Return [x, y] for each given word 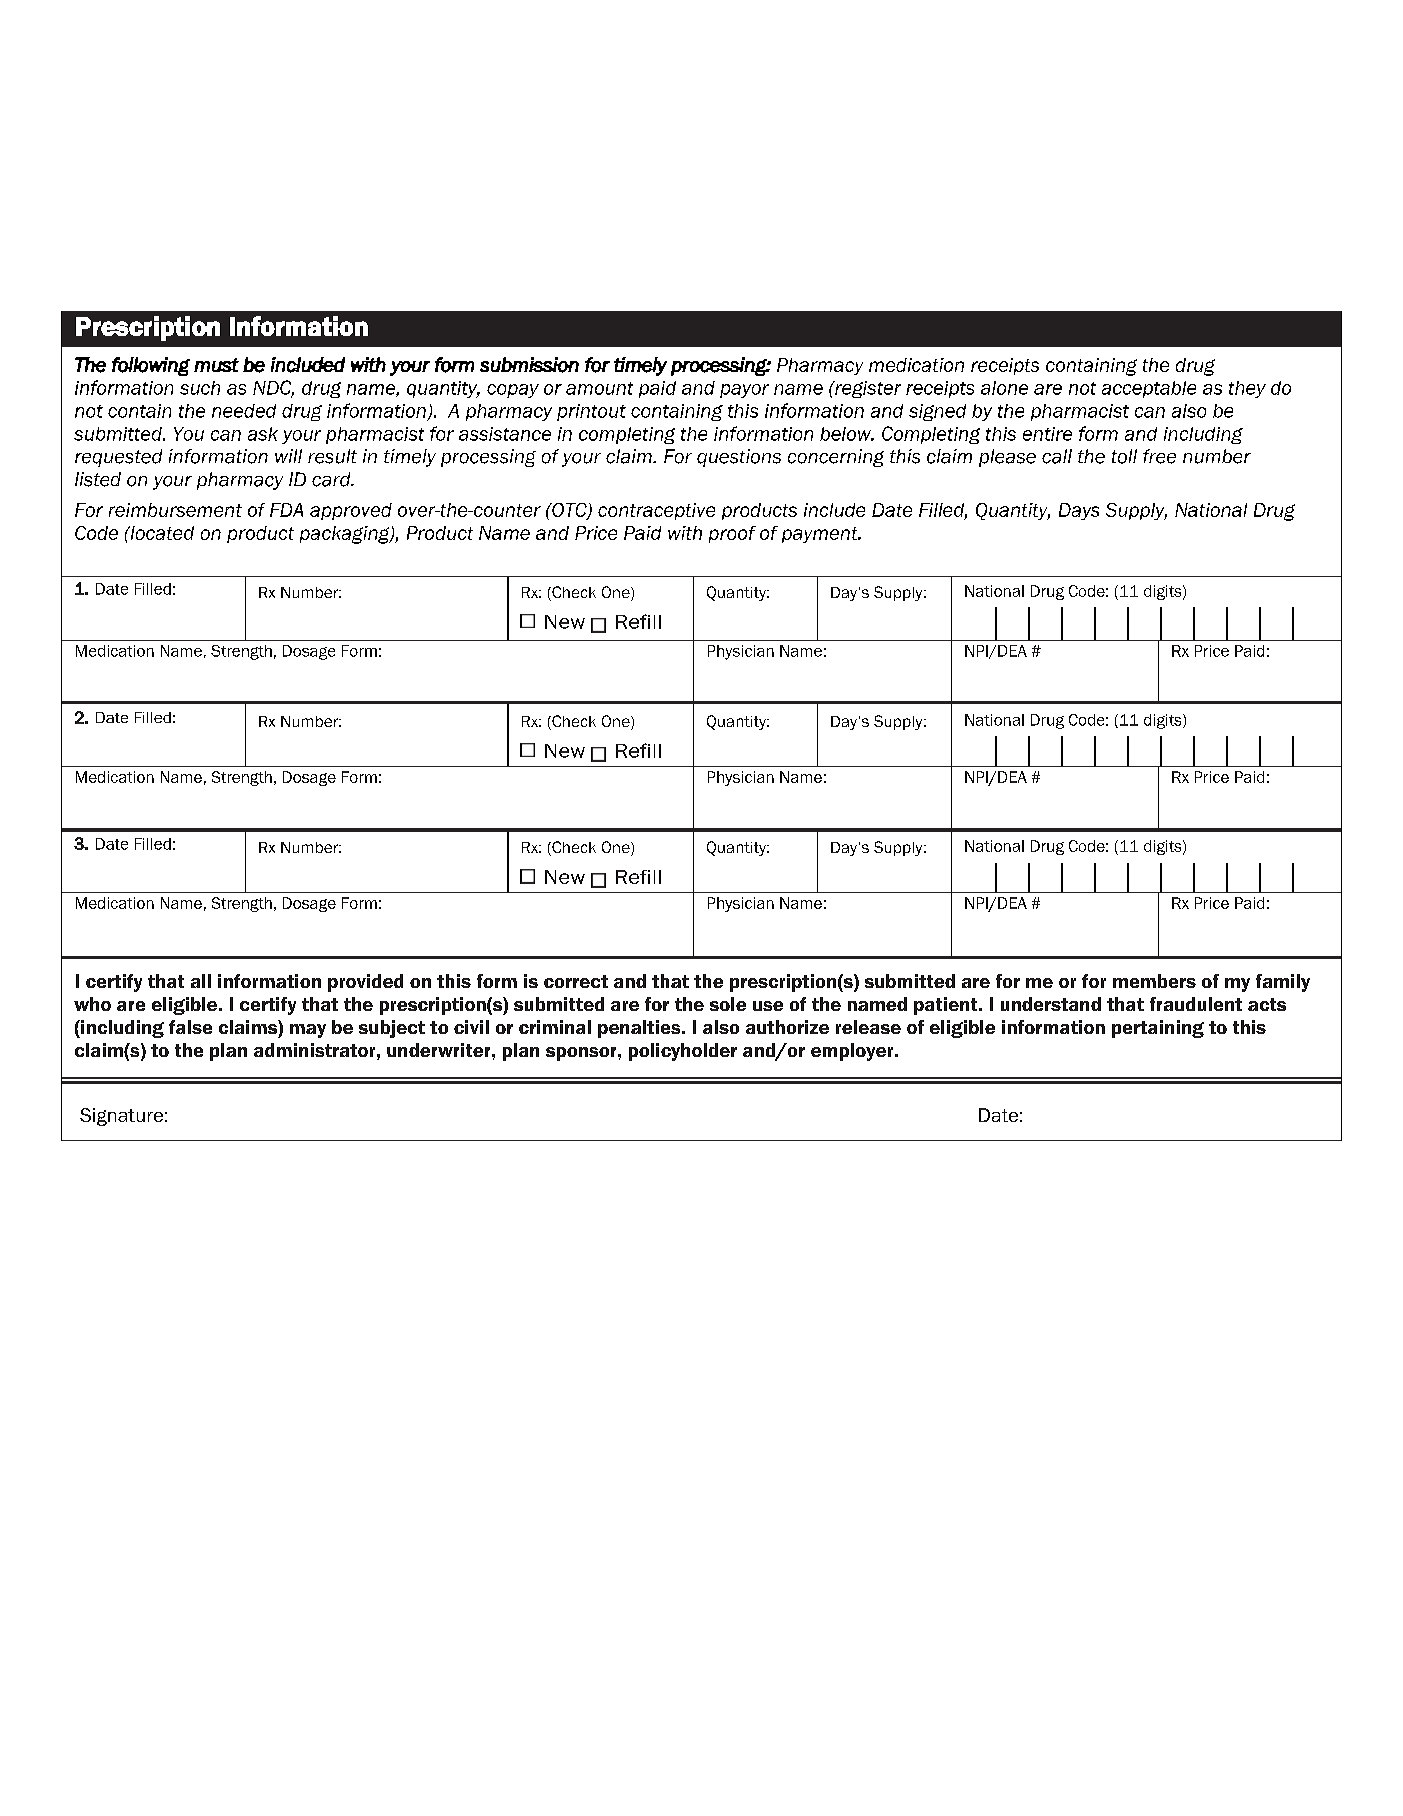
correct [576, 981]
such [200, 388]
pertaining [1158, 1029]
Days [1079, 511]
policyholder [683, 1052]
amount [599, 388]
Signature [121, 1117]
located [161, 533]
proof [732, 534]
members [1154, 981]
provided [365, 983]
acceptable [1149, 389]
